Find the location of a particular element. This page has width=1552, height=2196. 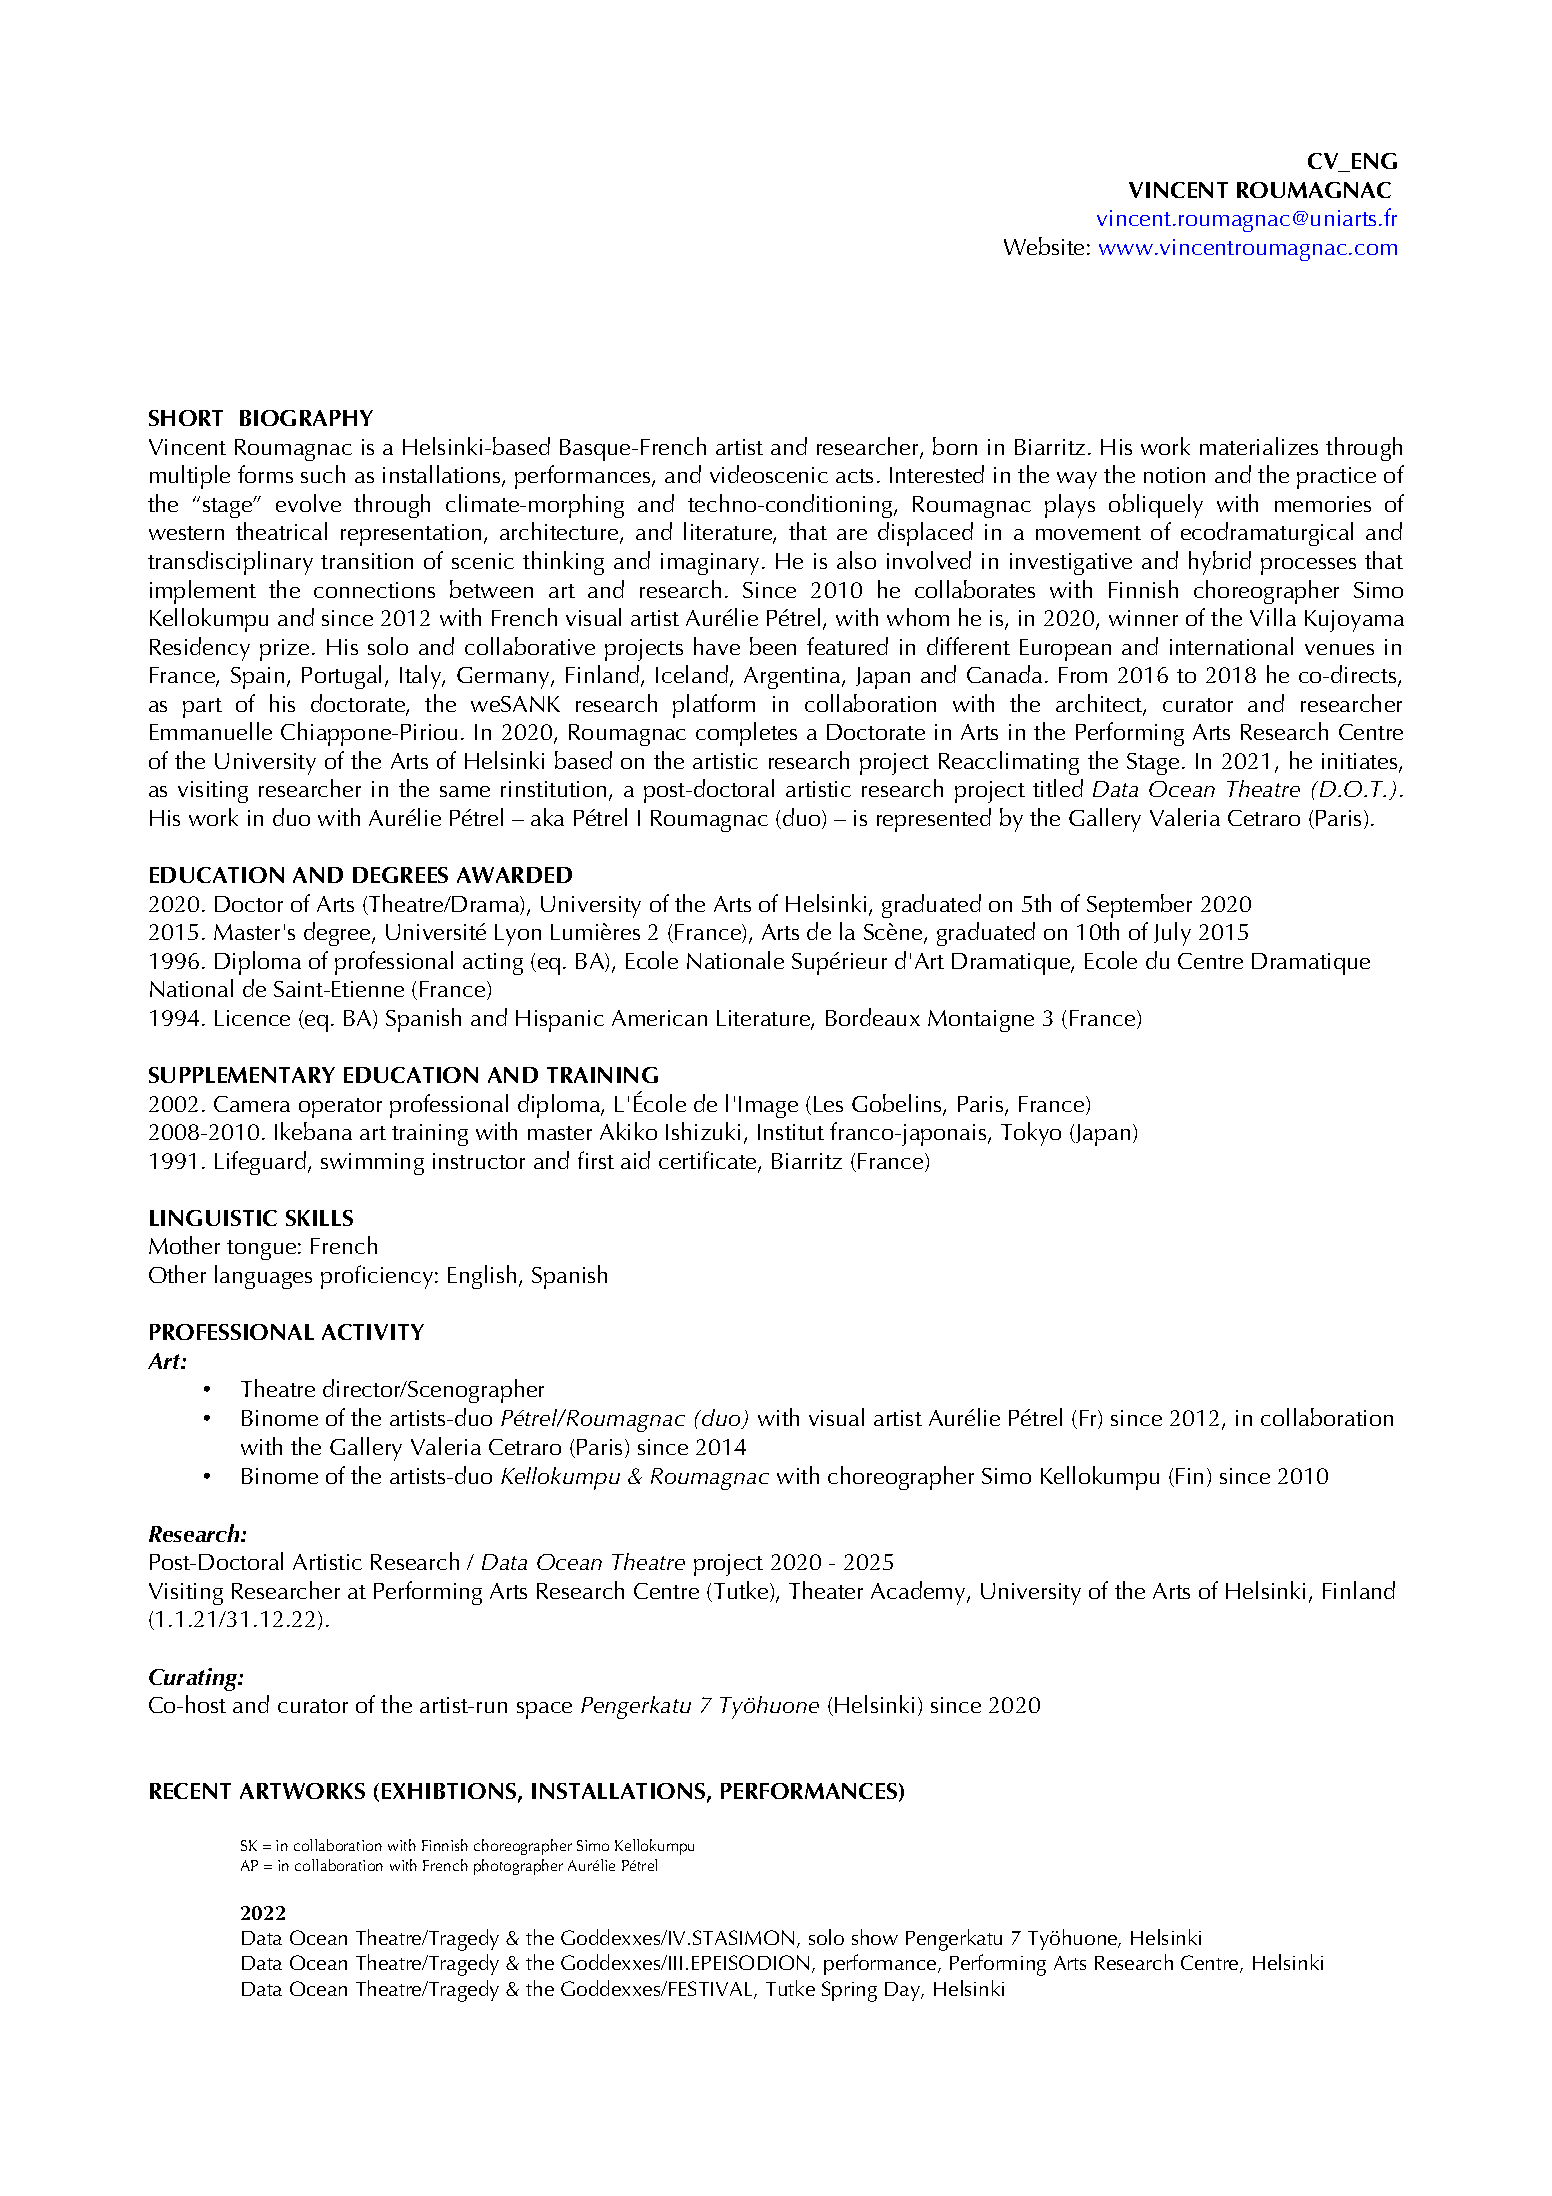

Les is located at coordinates (828, 1104).
